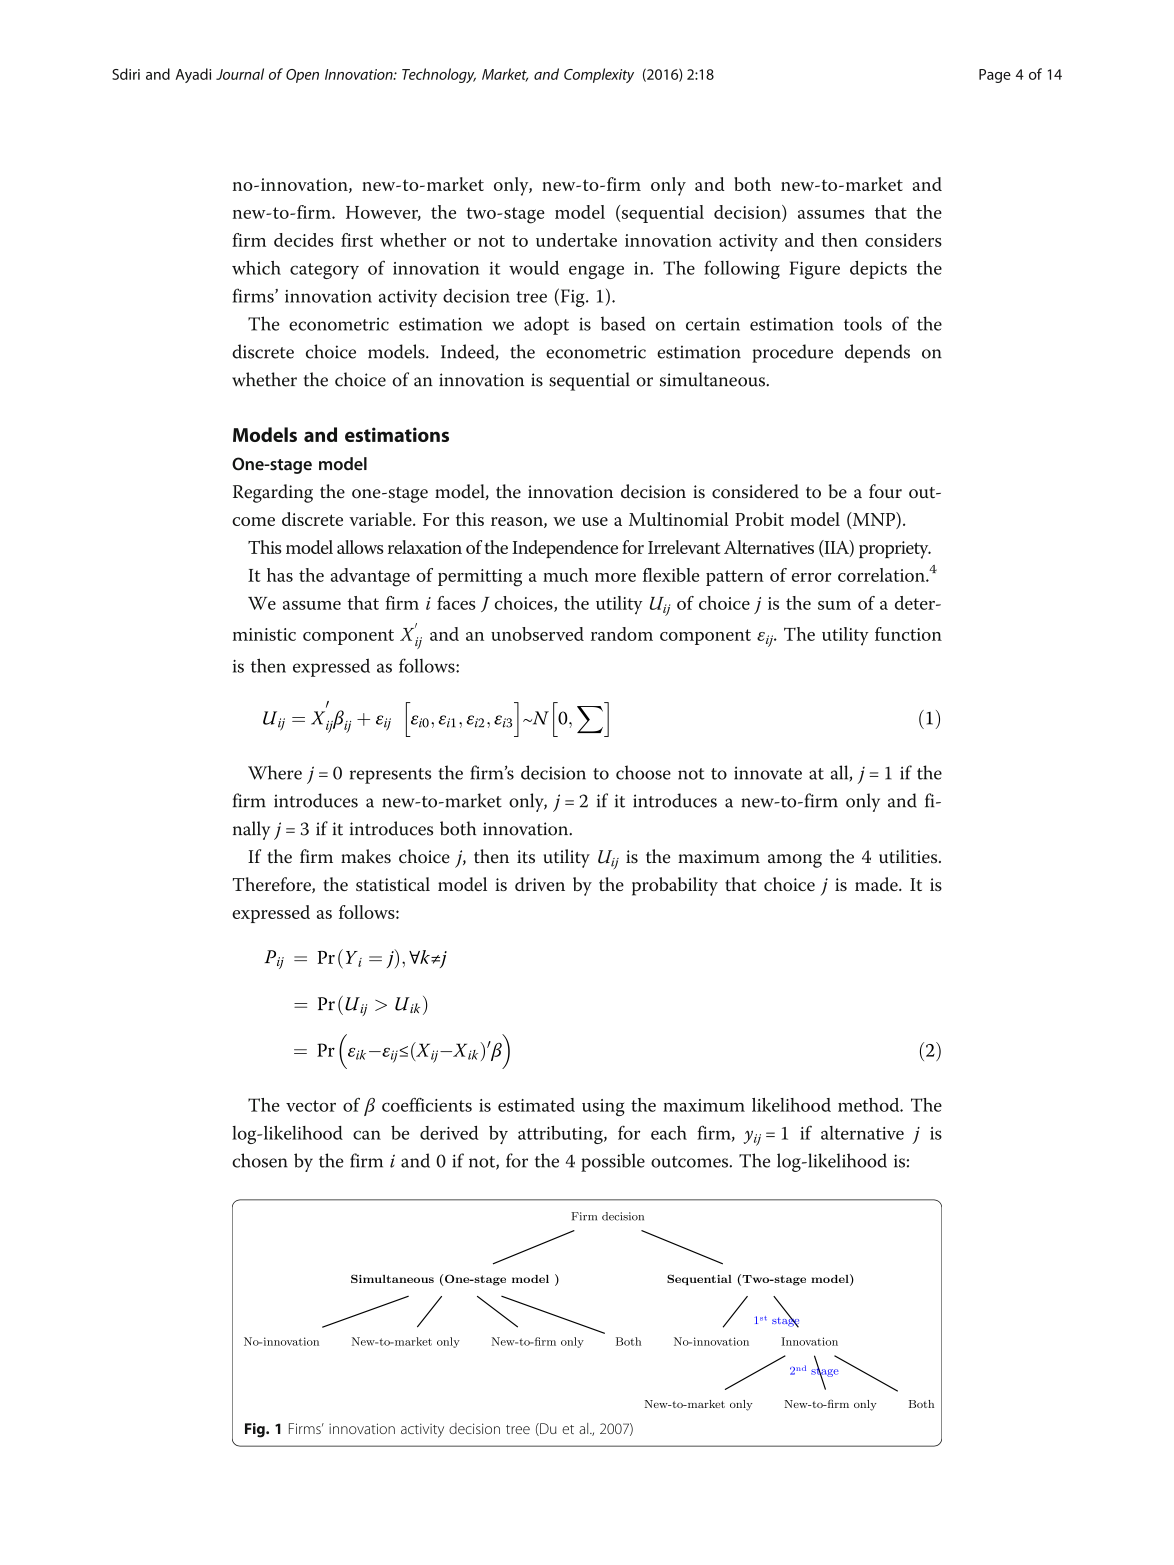 The width and height of the image is (1174, 1565). What do you see at coordinates (595, 521) in the image?
I see `use` at bounding box center [595, 521].
